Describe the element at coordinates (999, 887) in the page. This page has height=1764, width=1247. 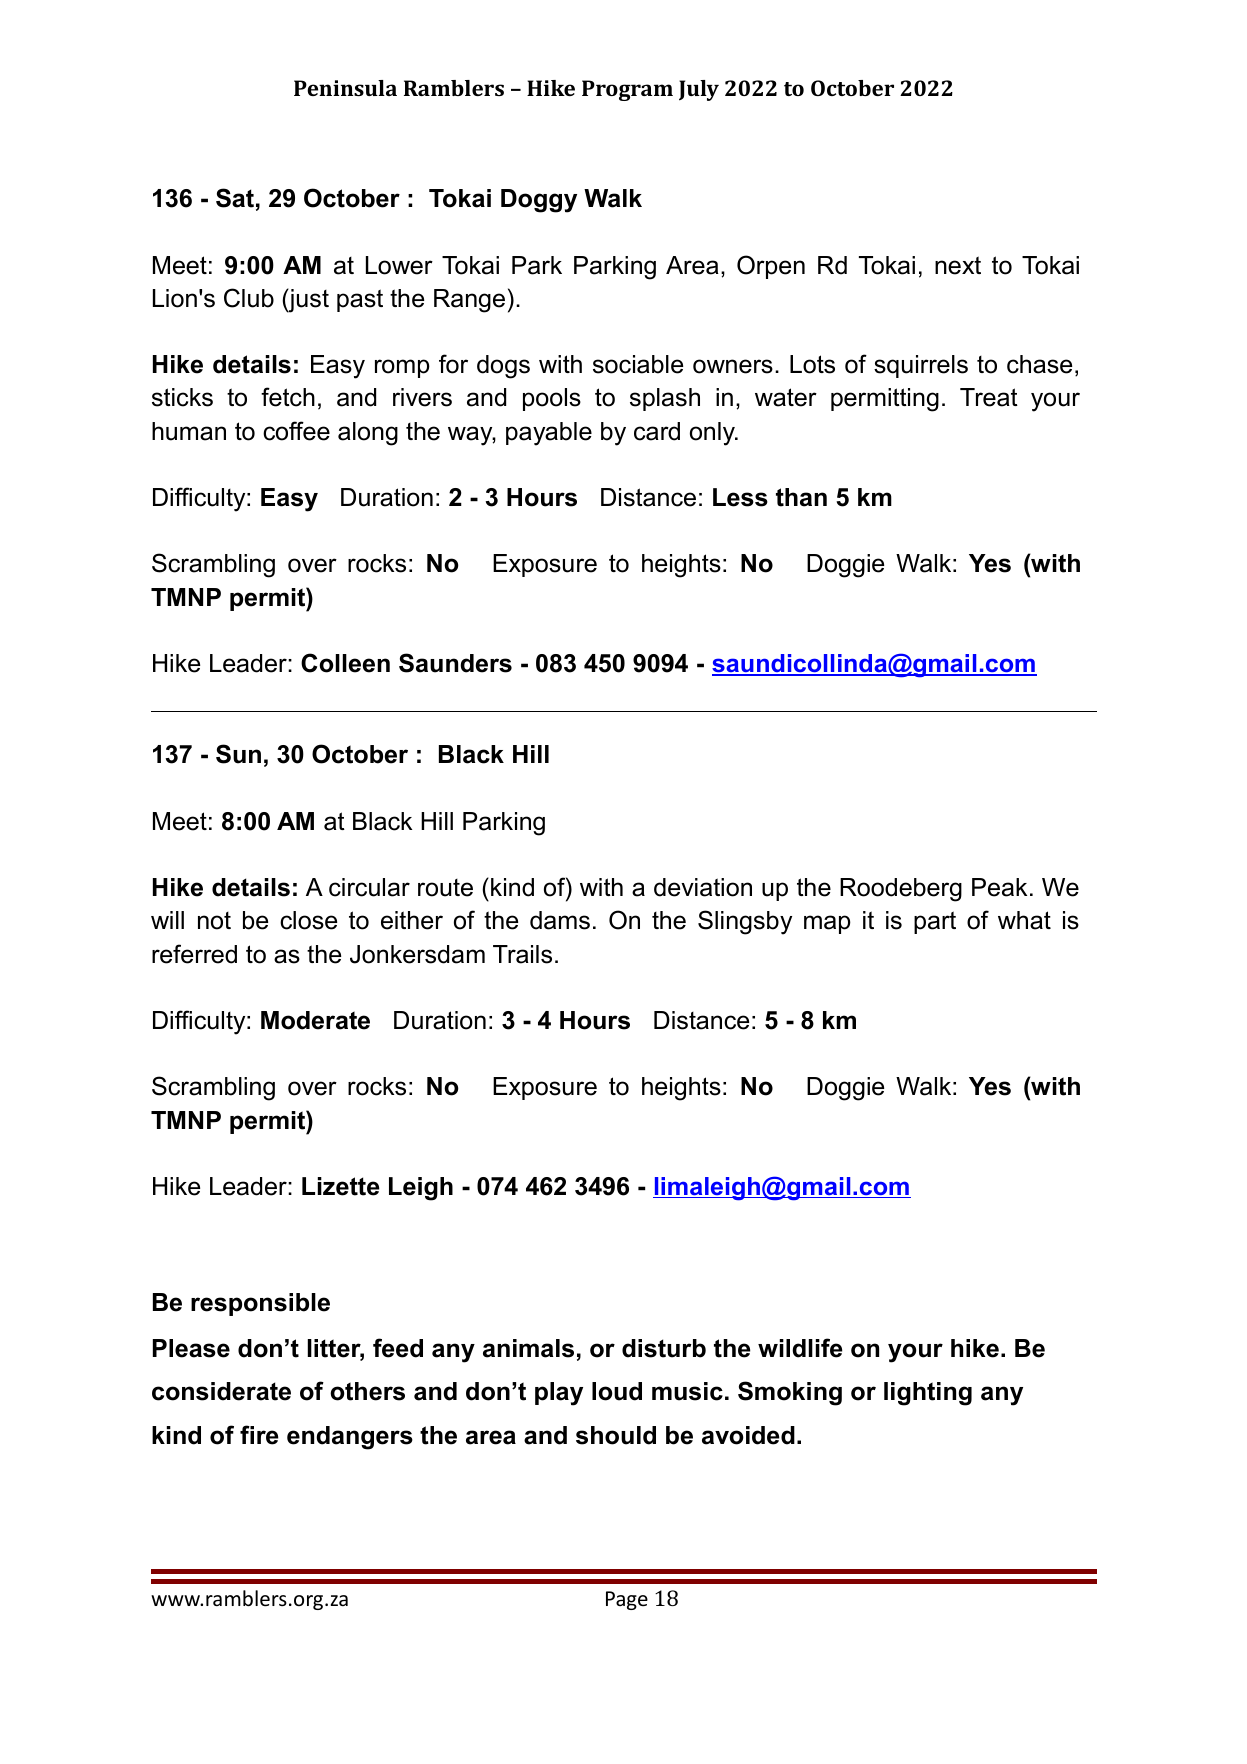
I see `Peak` at that location.
